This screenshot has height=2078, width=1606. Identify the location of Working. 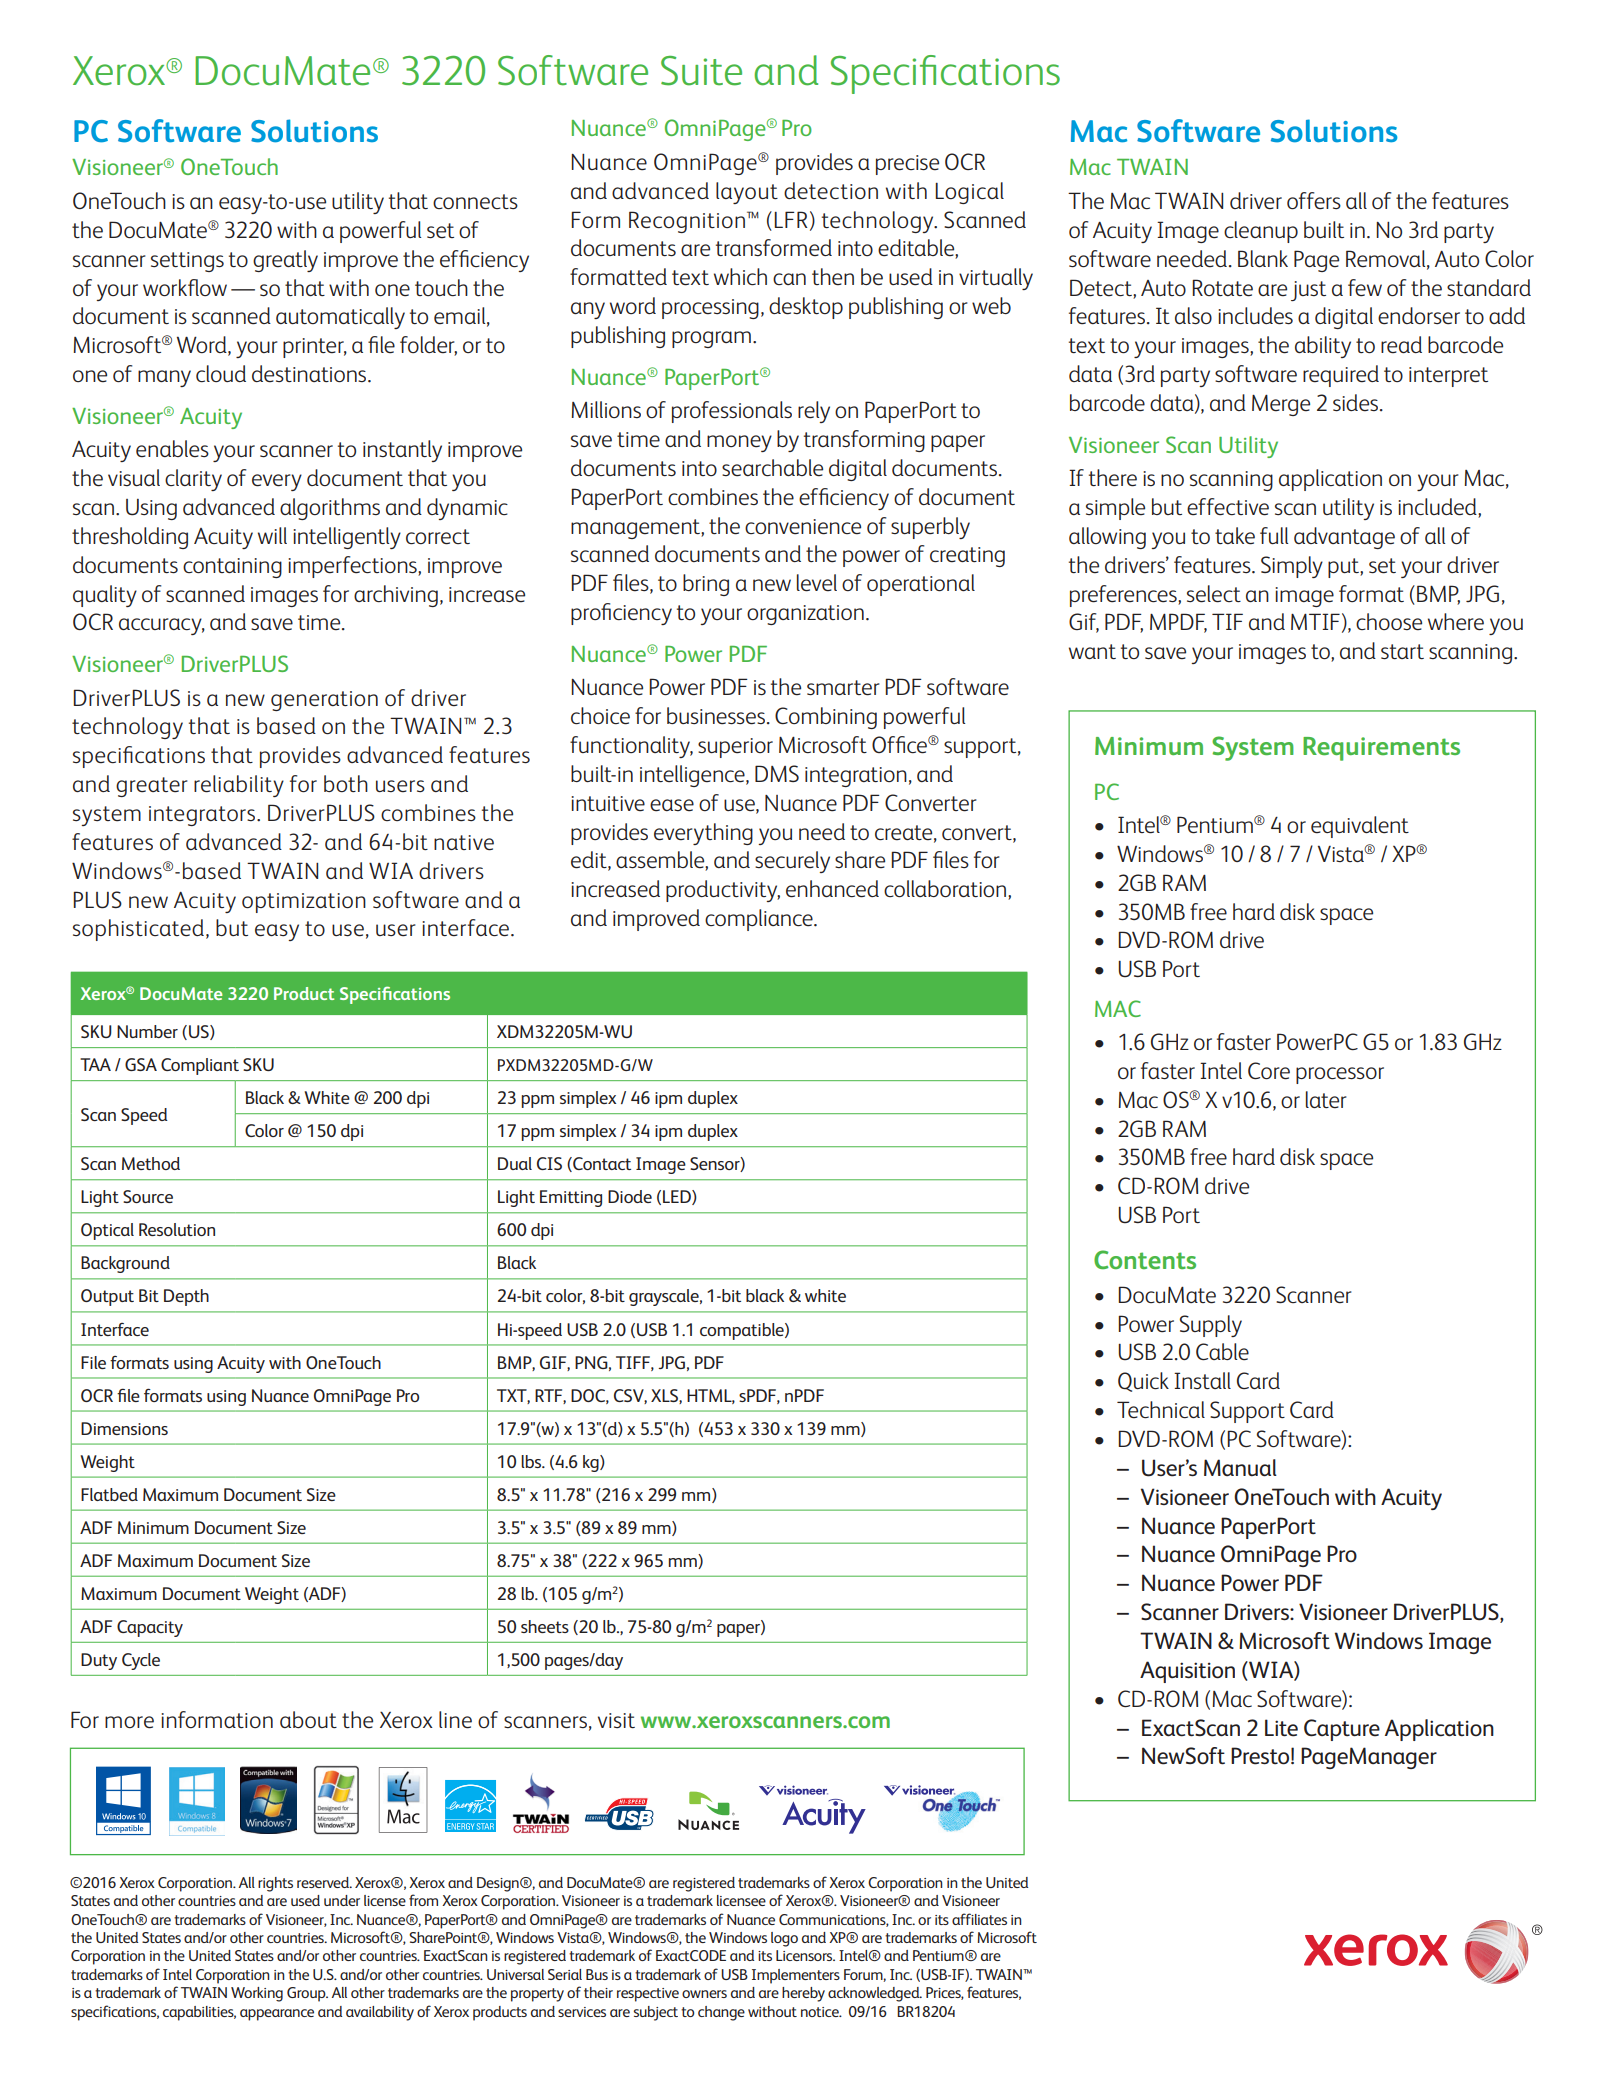
(257, 1994).
